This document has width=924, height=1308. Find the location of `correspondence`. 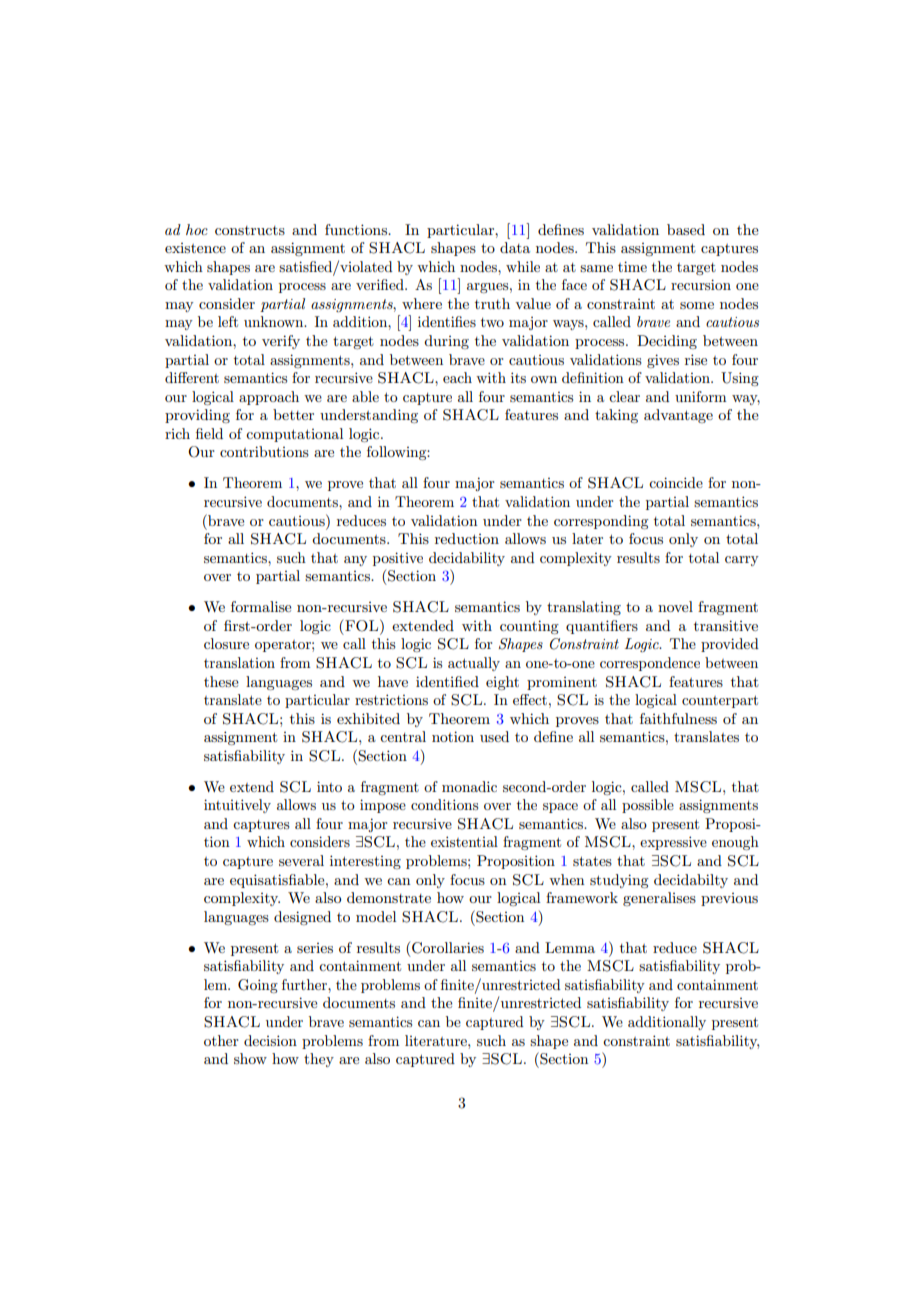

correspondence is located at coordinates (650, 664).
